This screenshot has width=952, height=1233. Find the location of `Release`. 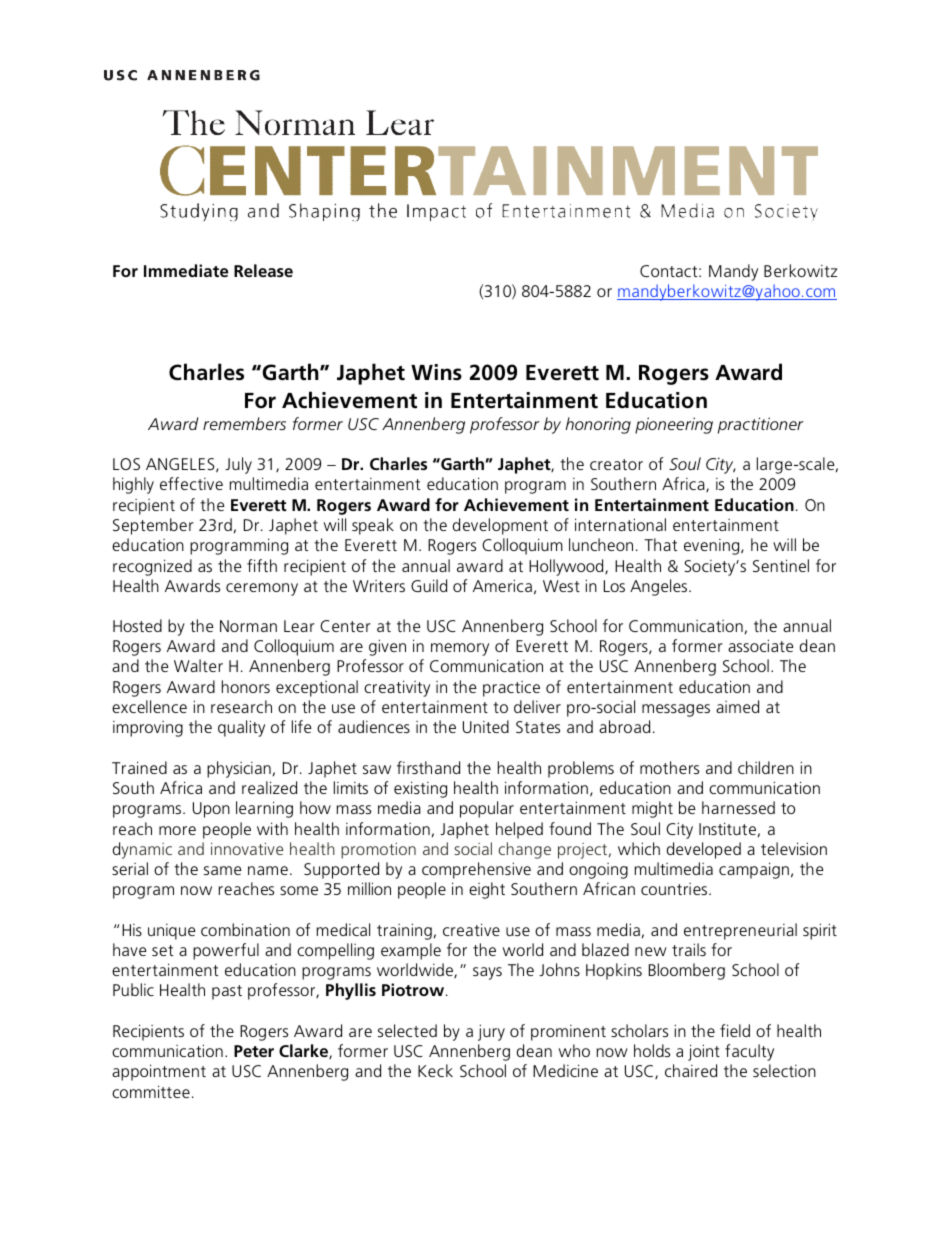

Release is located at coordinates (263, 270).
